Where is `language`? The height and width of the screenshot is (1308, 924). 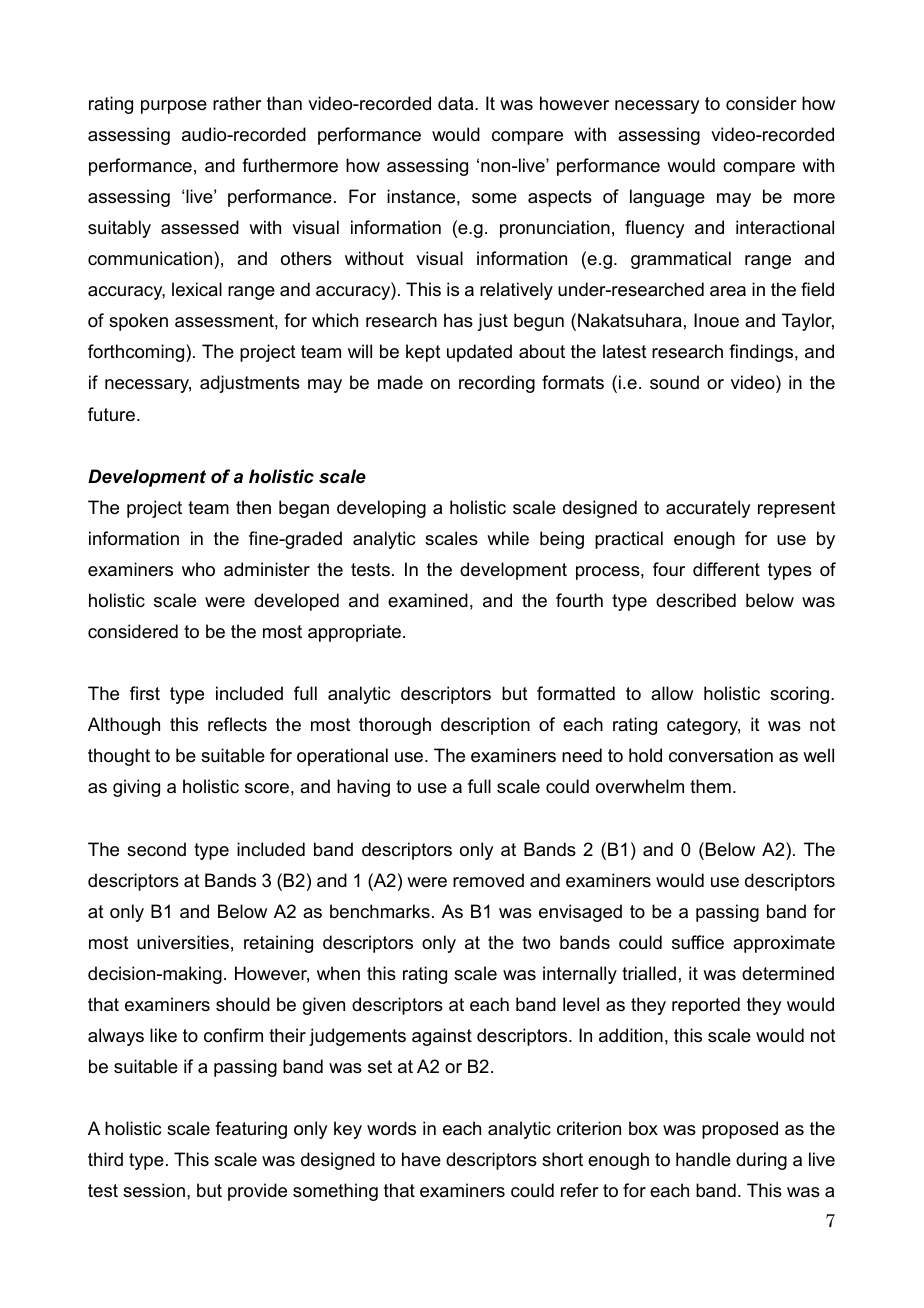
language is located at coordinates (667, 198).
